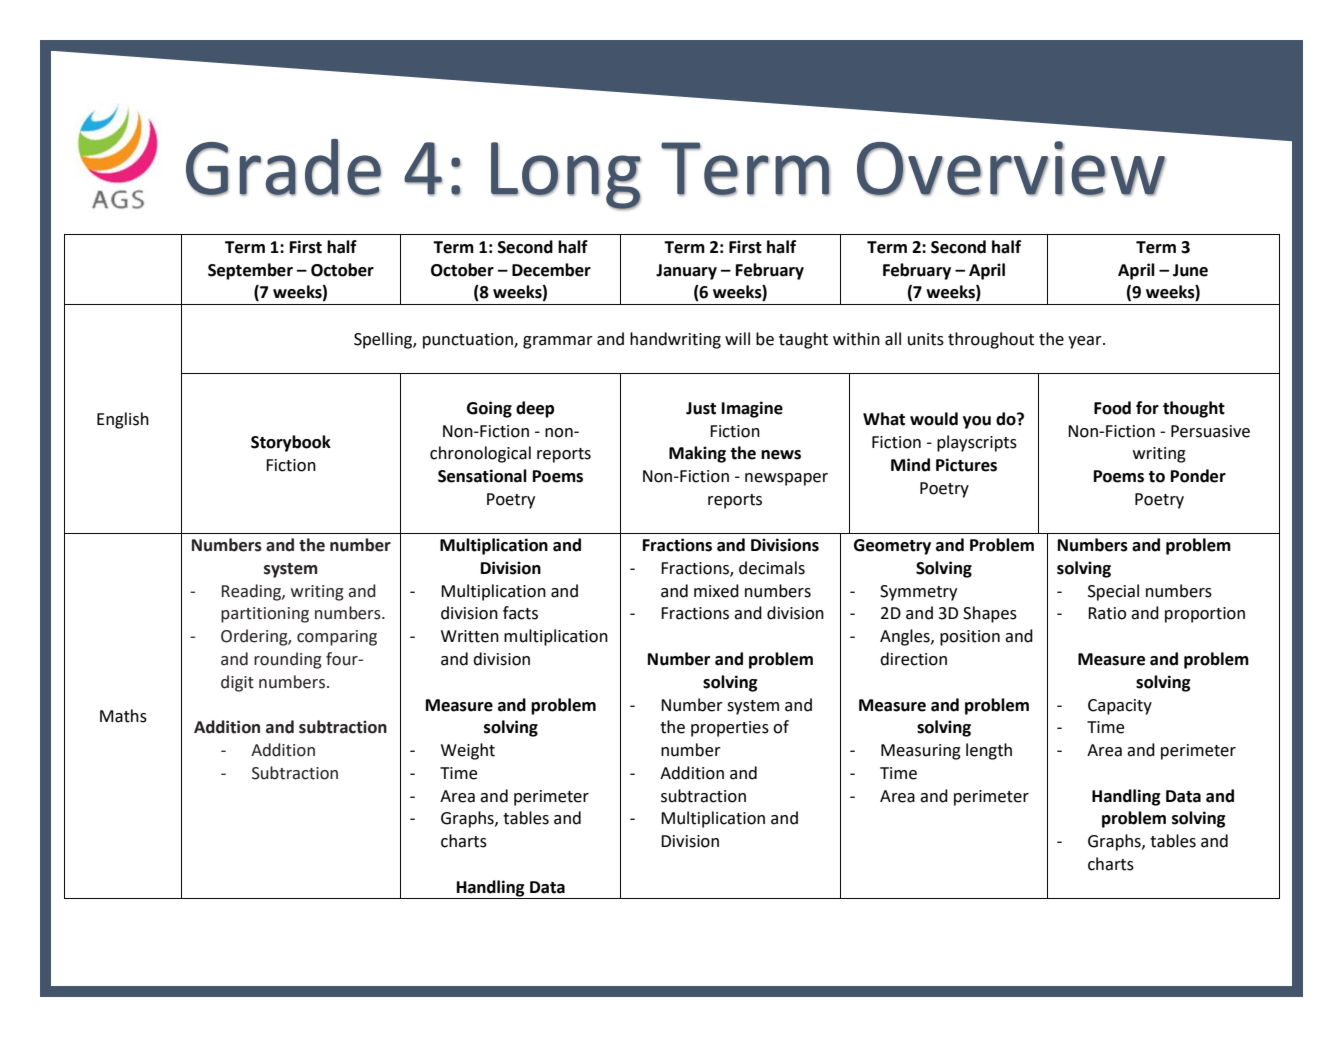 This screenshot has height=1037, width=1343. What do you see at coordinates (701, 408) in the screenshot?
I see `Just` at bounding box center [701, 408].
